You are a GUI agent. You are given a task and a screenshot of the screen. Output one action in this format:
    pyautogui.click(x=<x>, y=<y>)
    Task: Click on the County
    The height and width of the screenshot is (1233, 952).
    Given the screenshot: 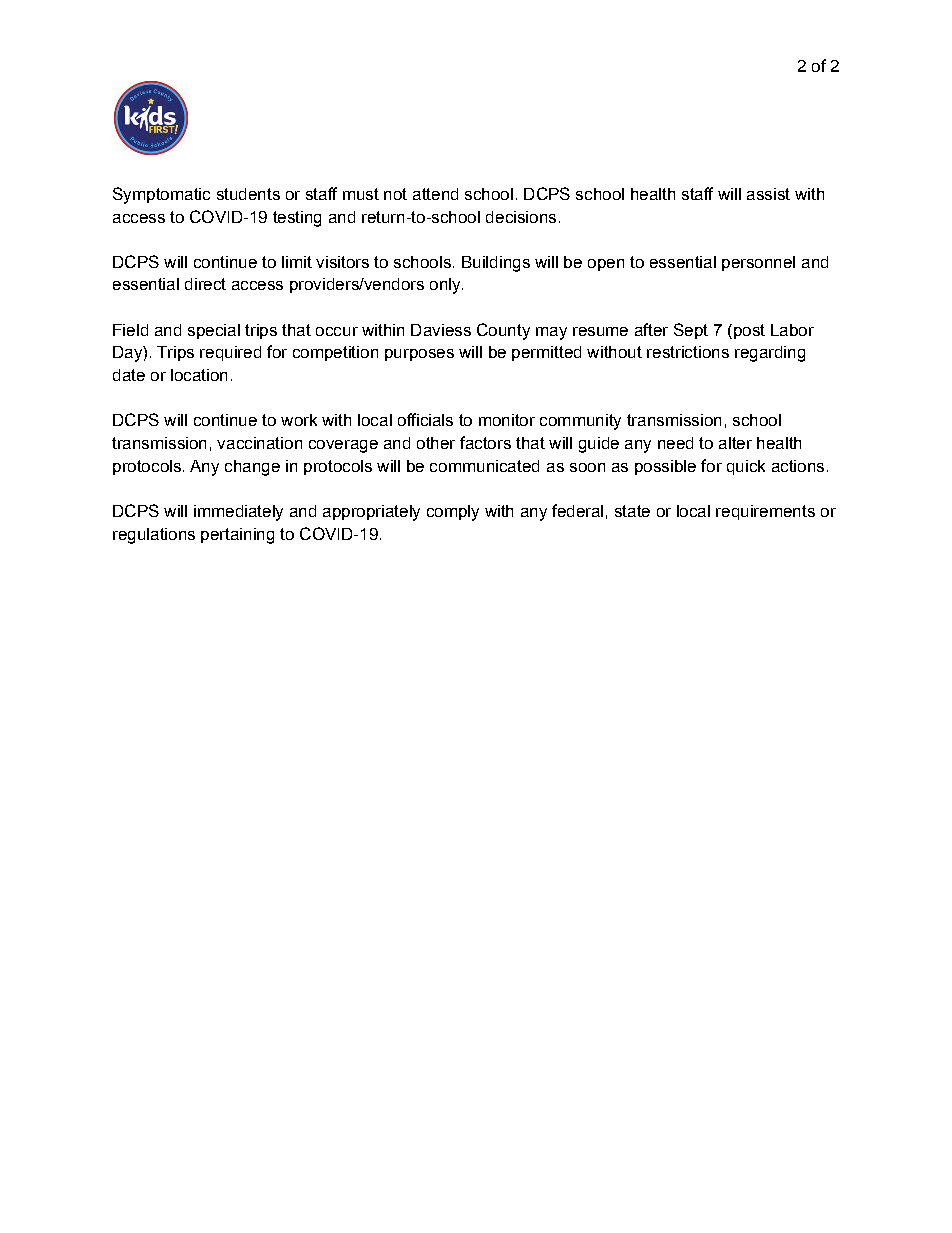 What is the action you would take?
    pyautogui.click(x=503, y=331)
